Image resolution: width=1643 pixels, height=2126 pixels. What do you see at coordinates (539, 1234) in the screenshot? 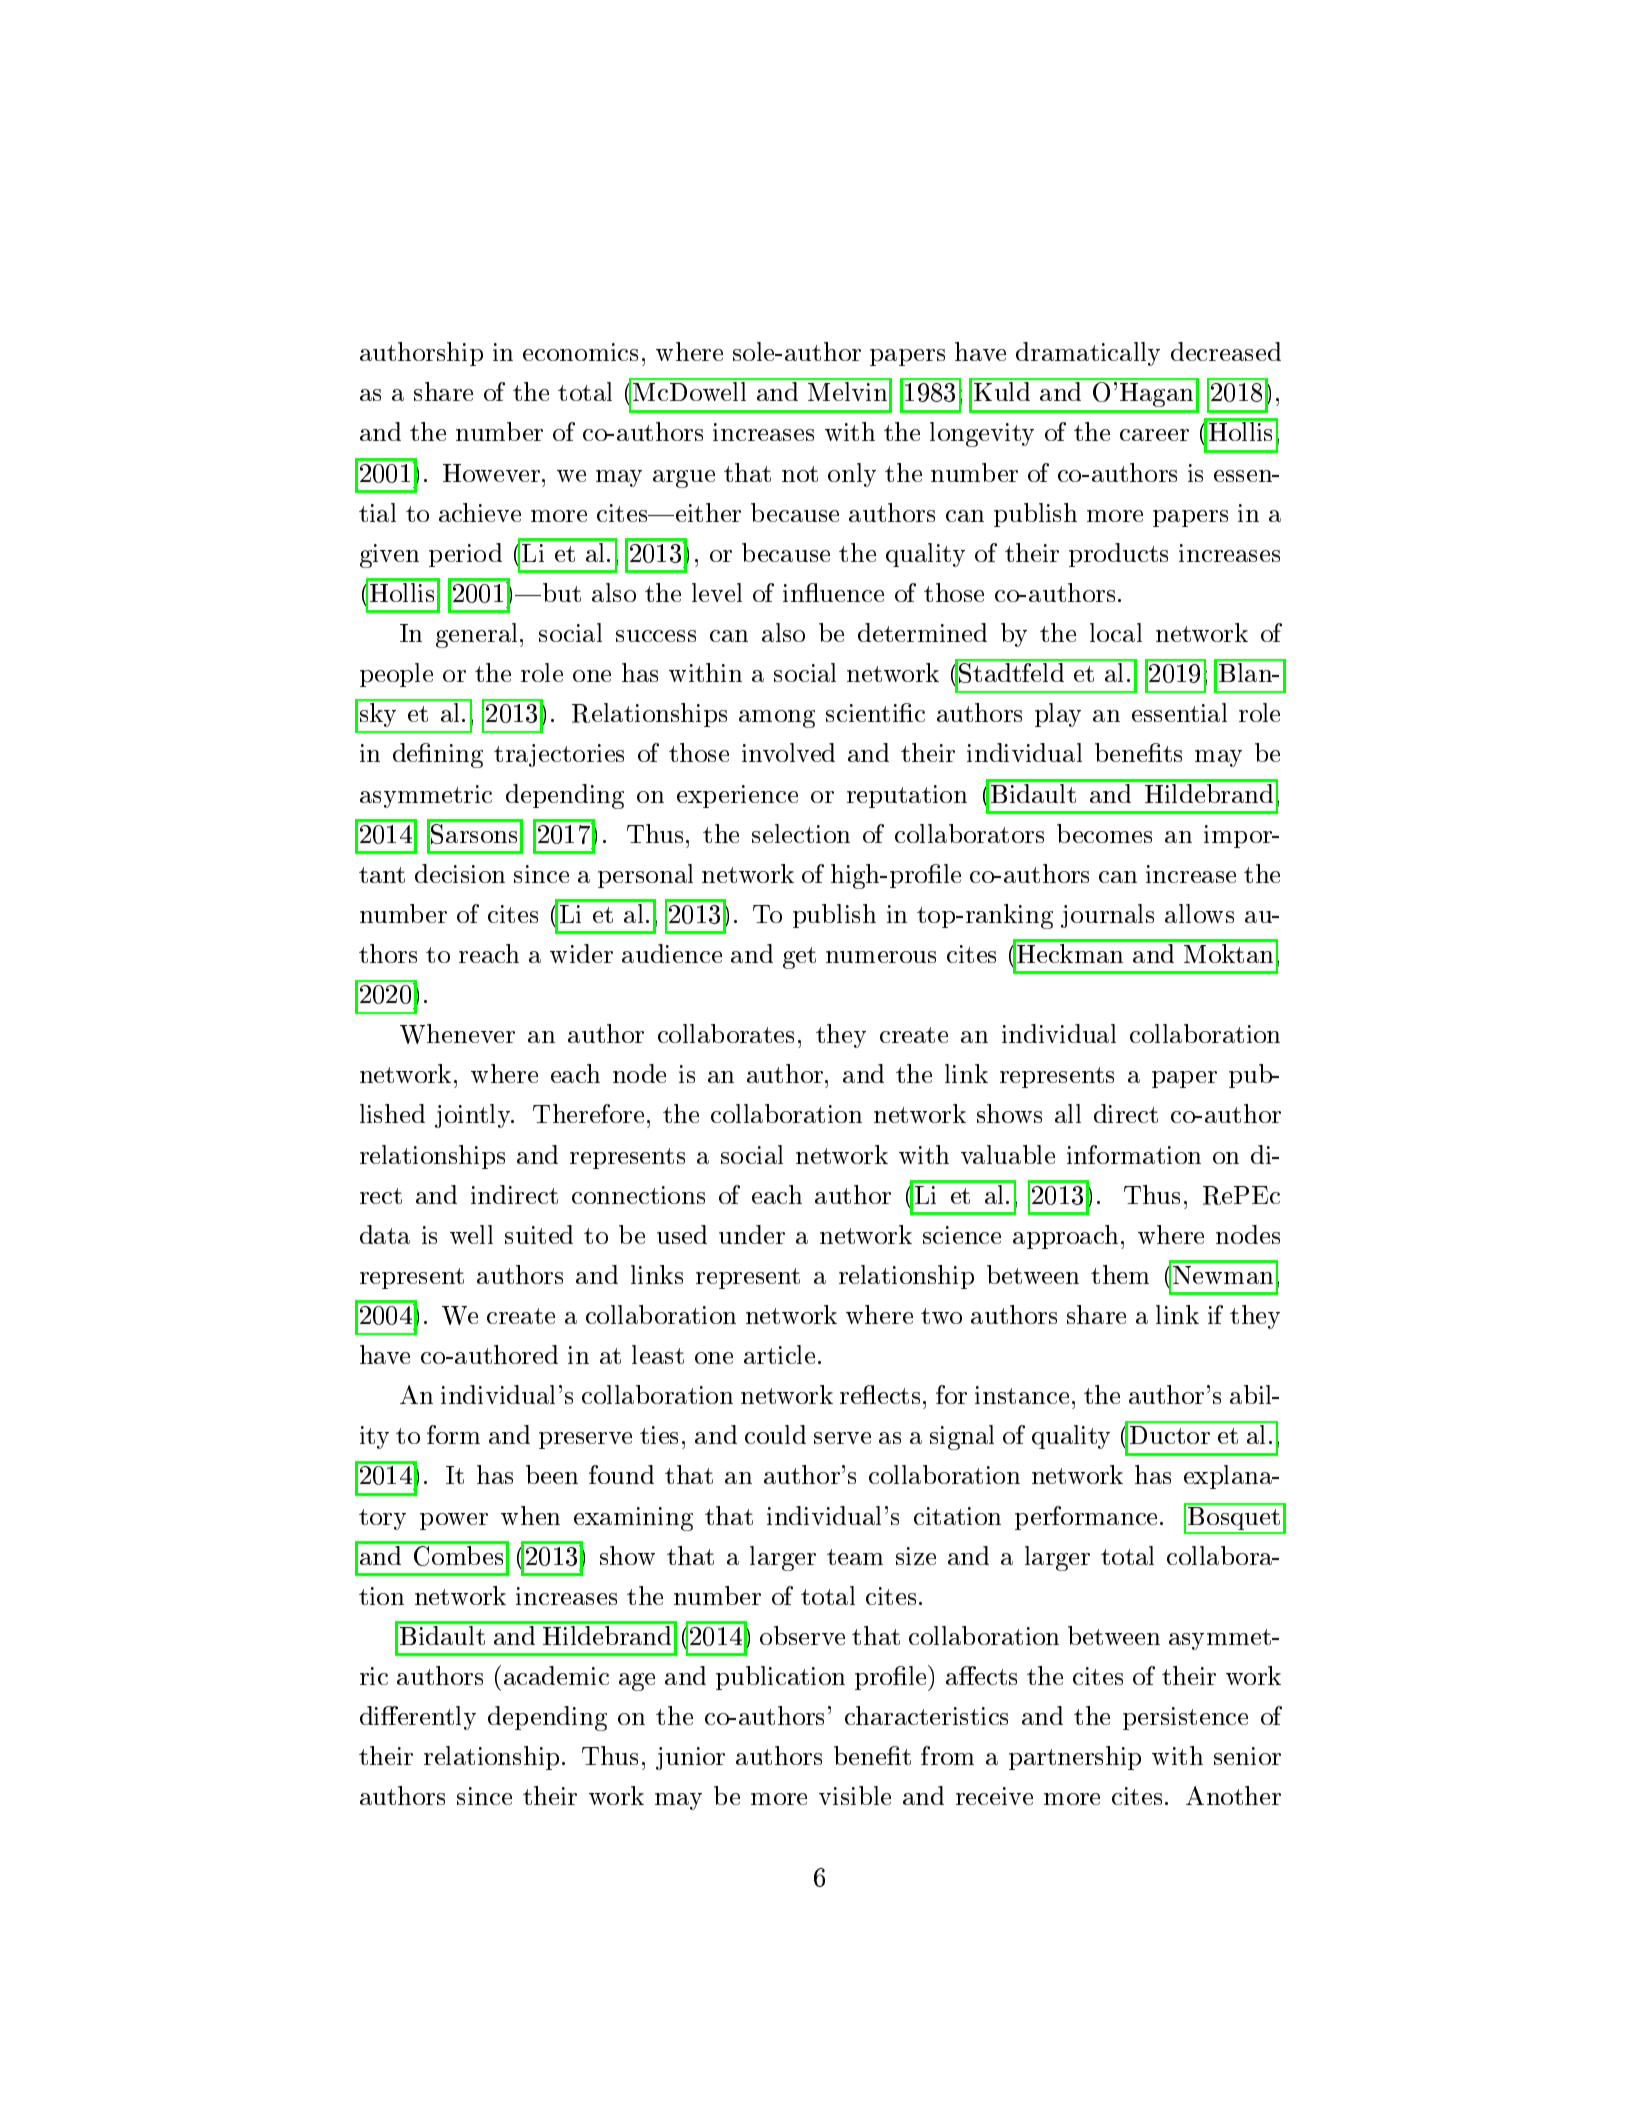
I see `suited` at bounding box center [539, 1234].
